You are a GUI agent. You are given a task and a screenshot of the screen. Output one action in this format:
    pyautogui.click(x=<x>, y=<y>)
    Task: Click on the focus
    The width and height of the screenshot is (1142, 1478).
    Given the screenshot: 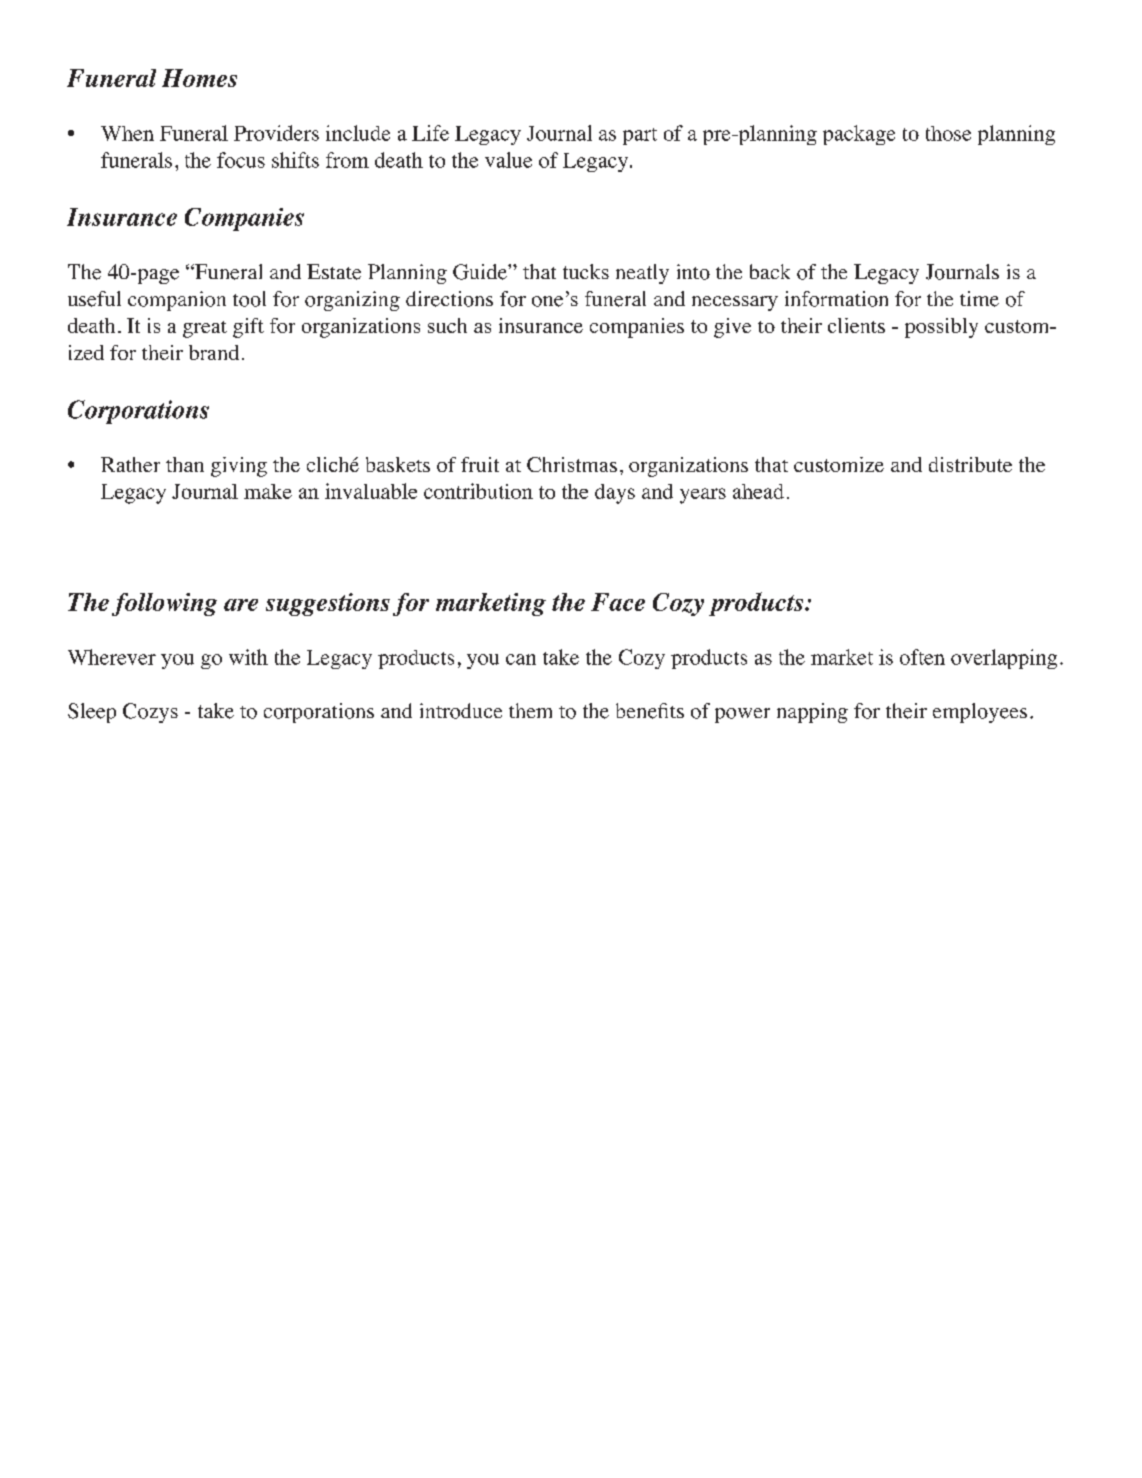 What is the action you would take?
    pyautogui.click(x=241, y=160)
